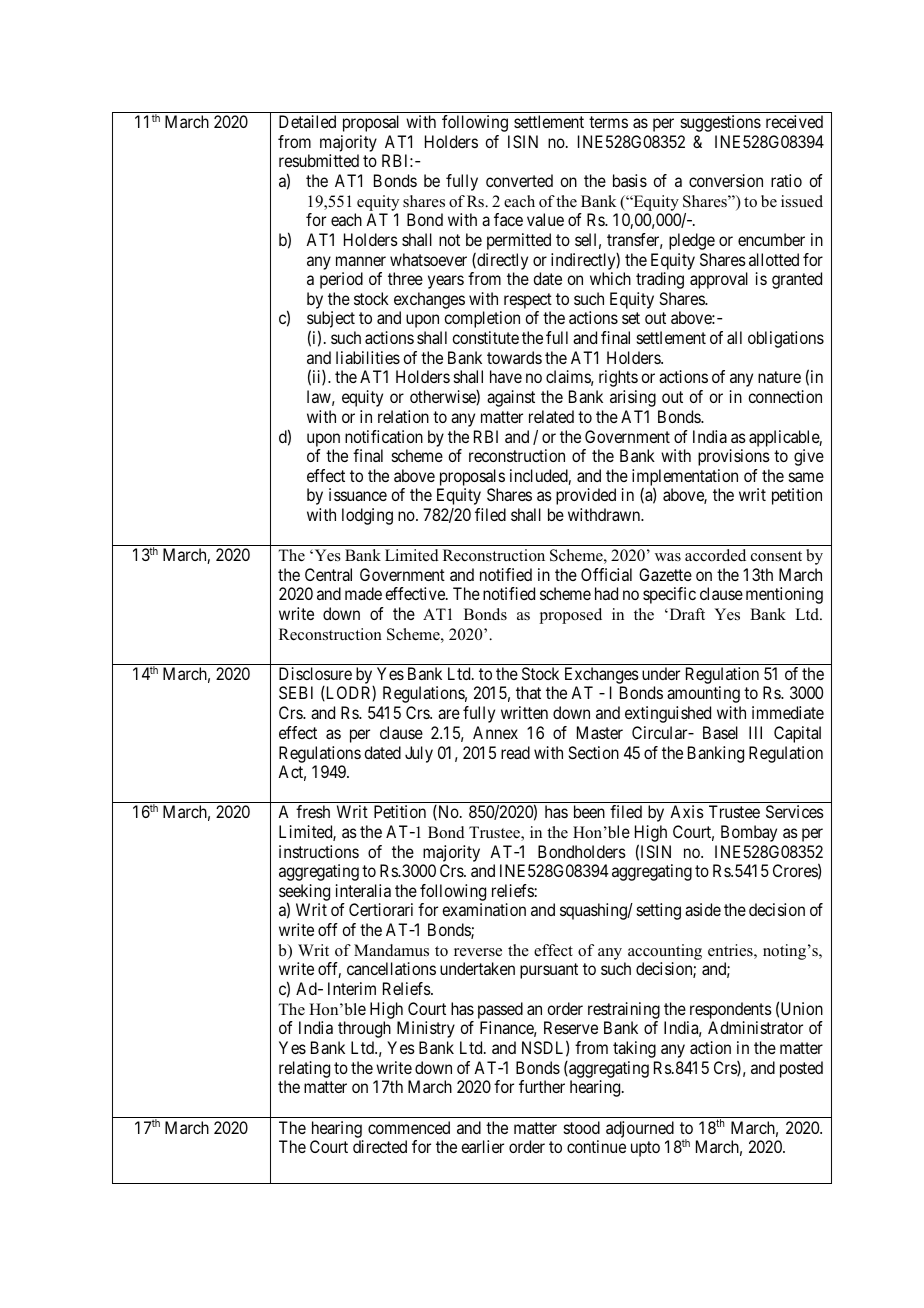 Image resolution: width=924 pixels, height=1308 pixels. I want to click on conversion, so click(726, 180).
